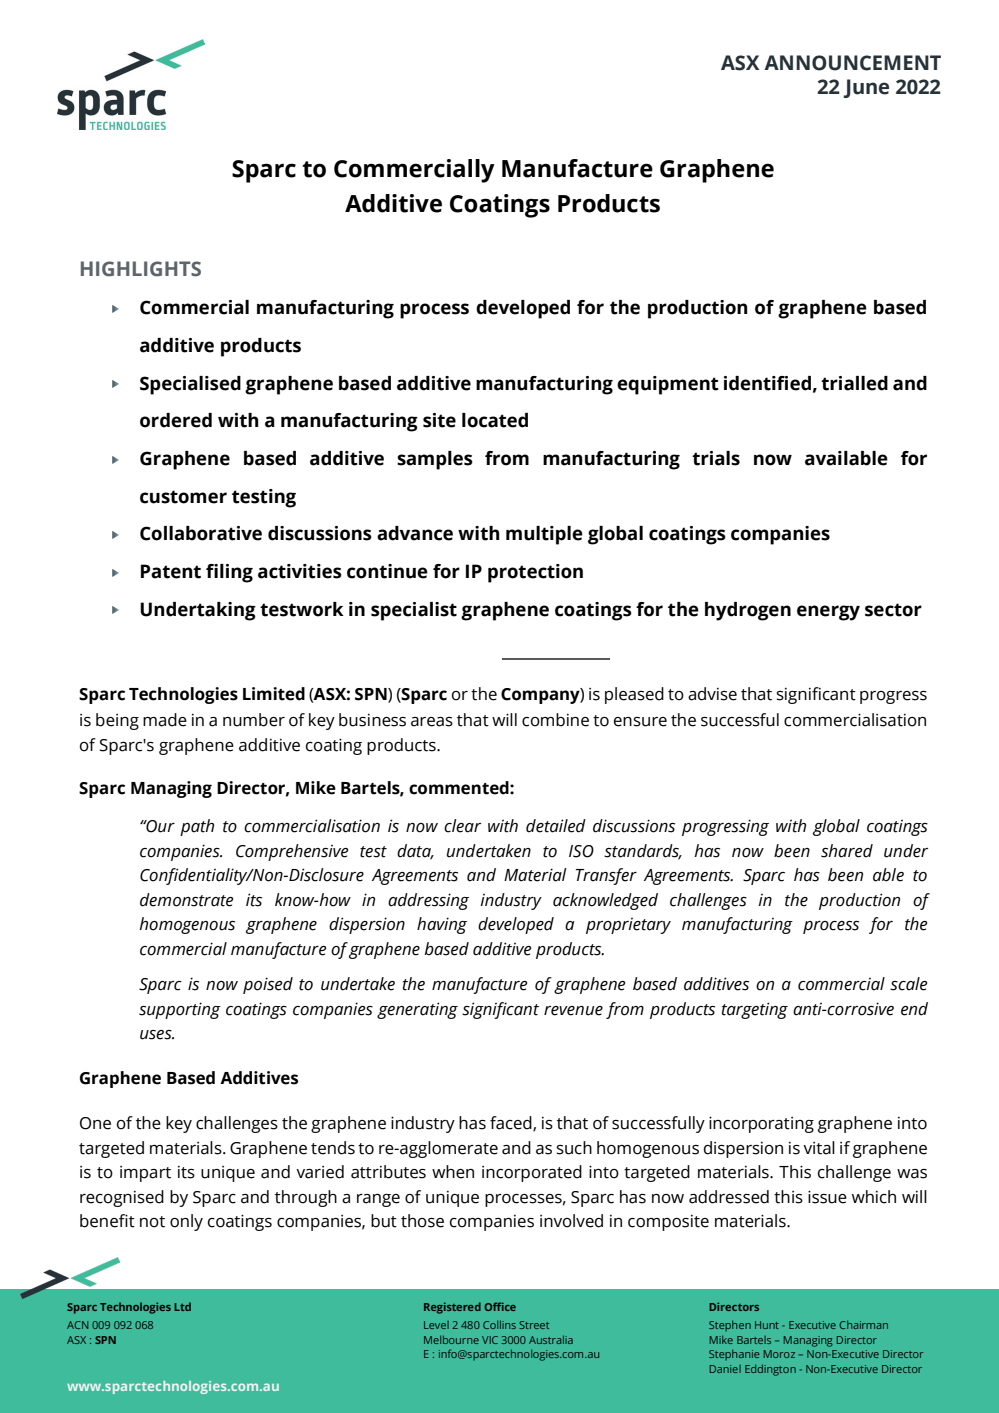 This screenshot has height=1413, width=999. What do you see at coordinates (555, 720) in the screenshot?
I see `combine` at bounding box center [555, 720].
